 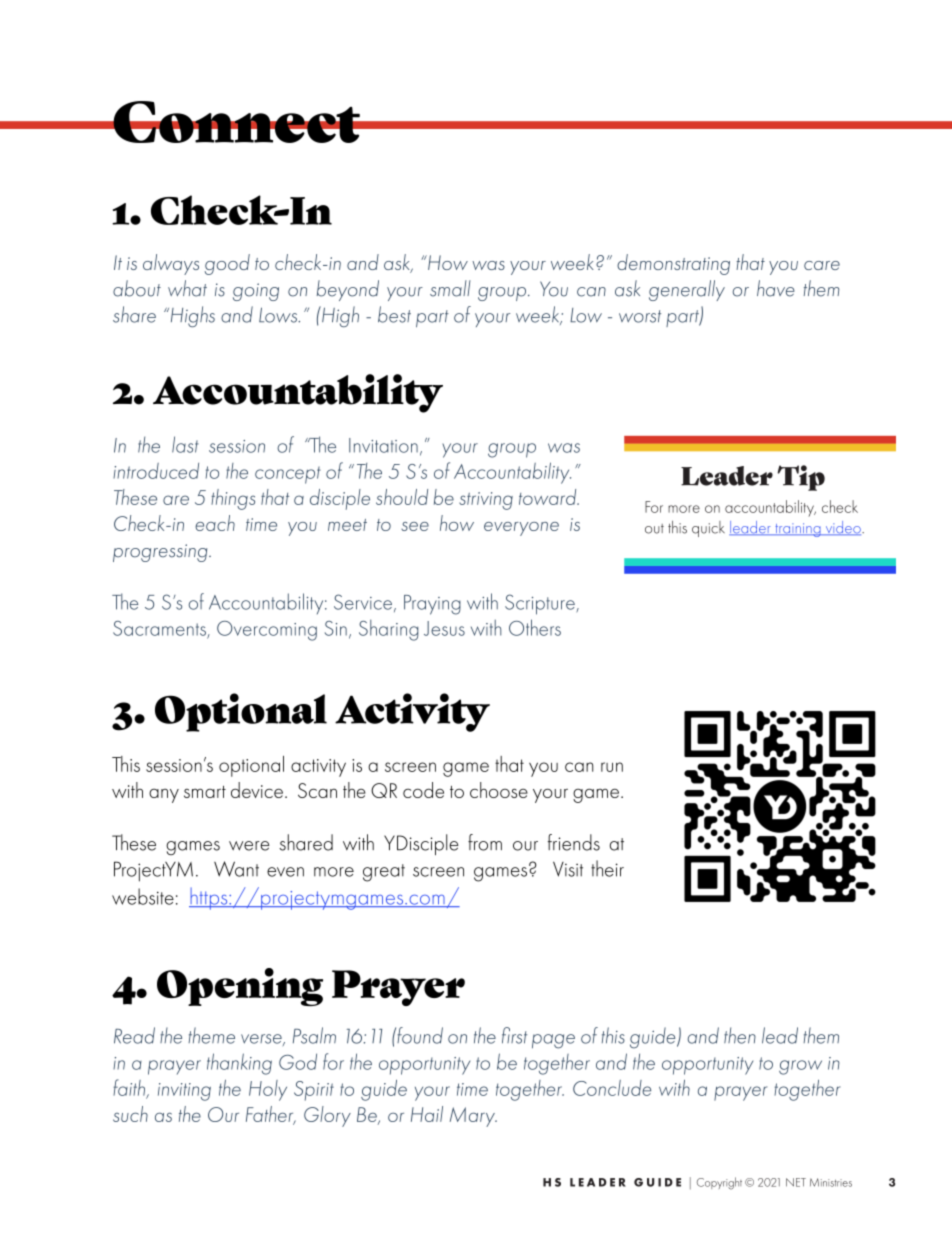 I want to click on NET, so click(x=796, y=1182).
